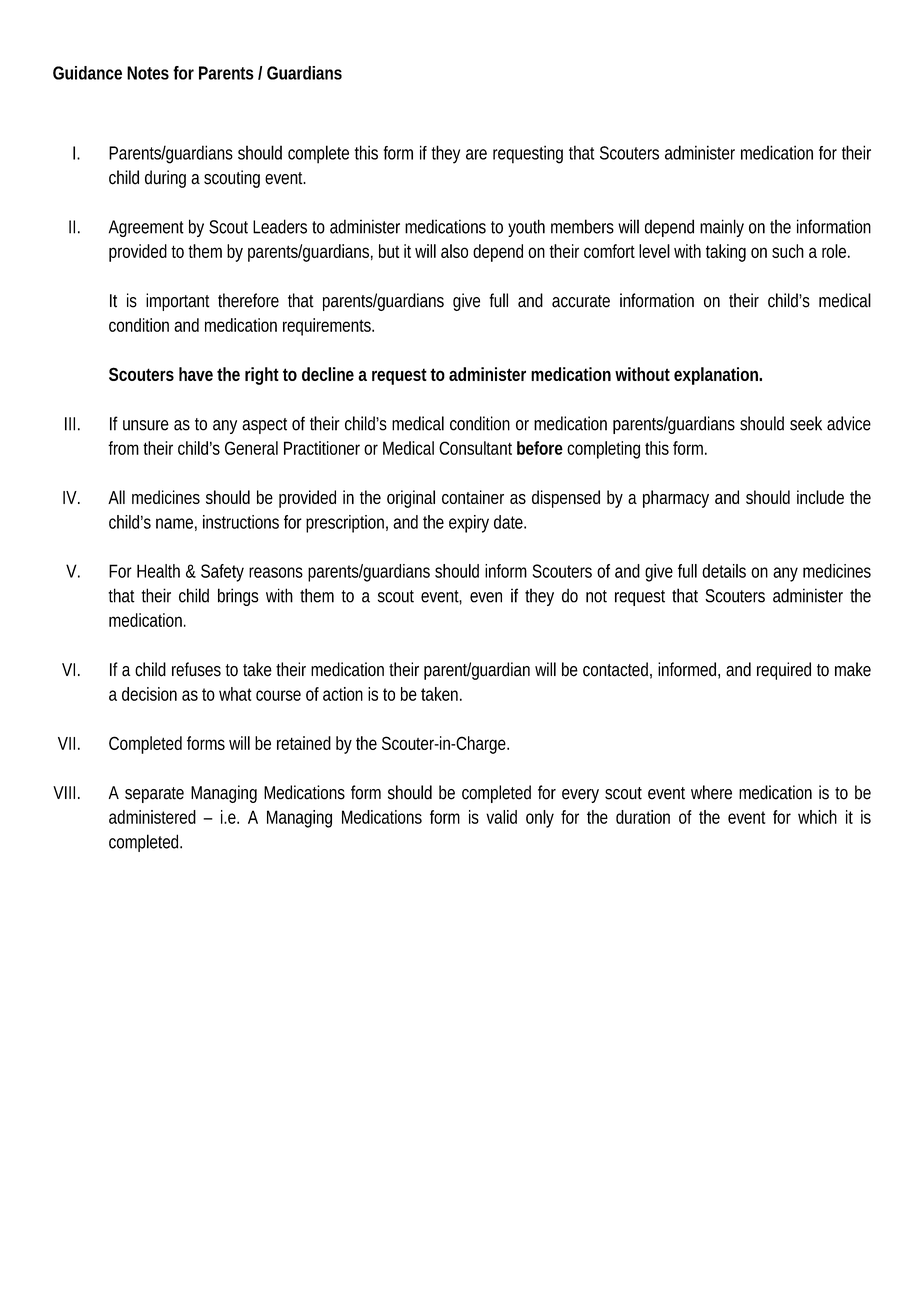  I want to click on separate, so click(154, 795).
